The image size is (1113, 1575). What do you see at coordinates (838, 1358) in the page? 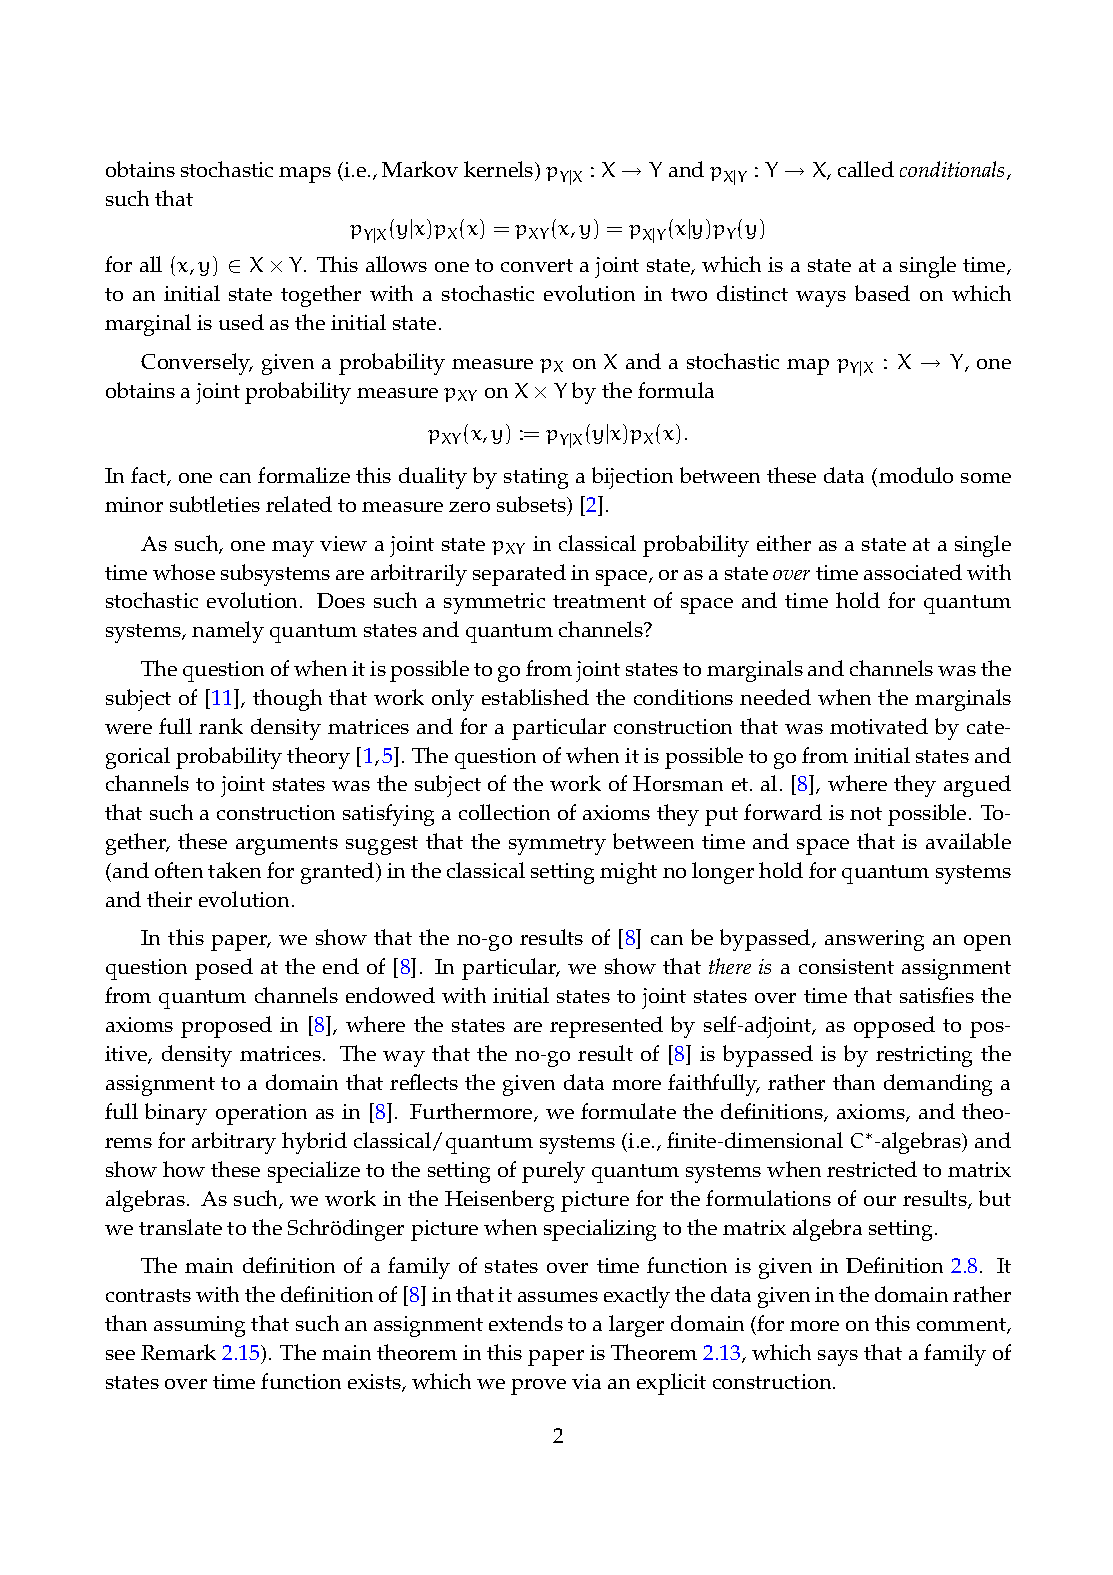
I see `says` at bounding box center [838, 1358].
